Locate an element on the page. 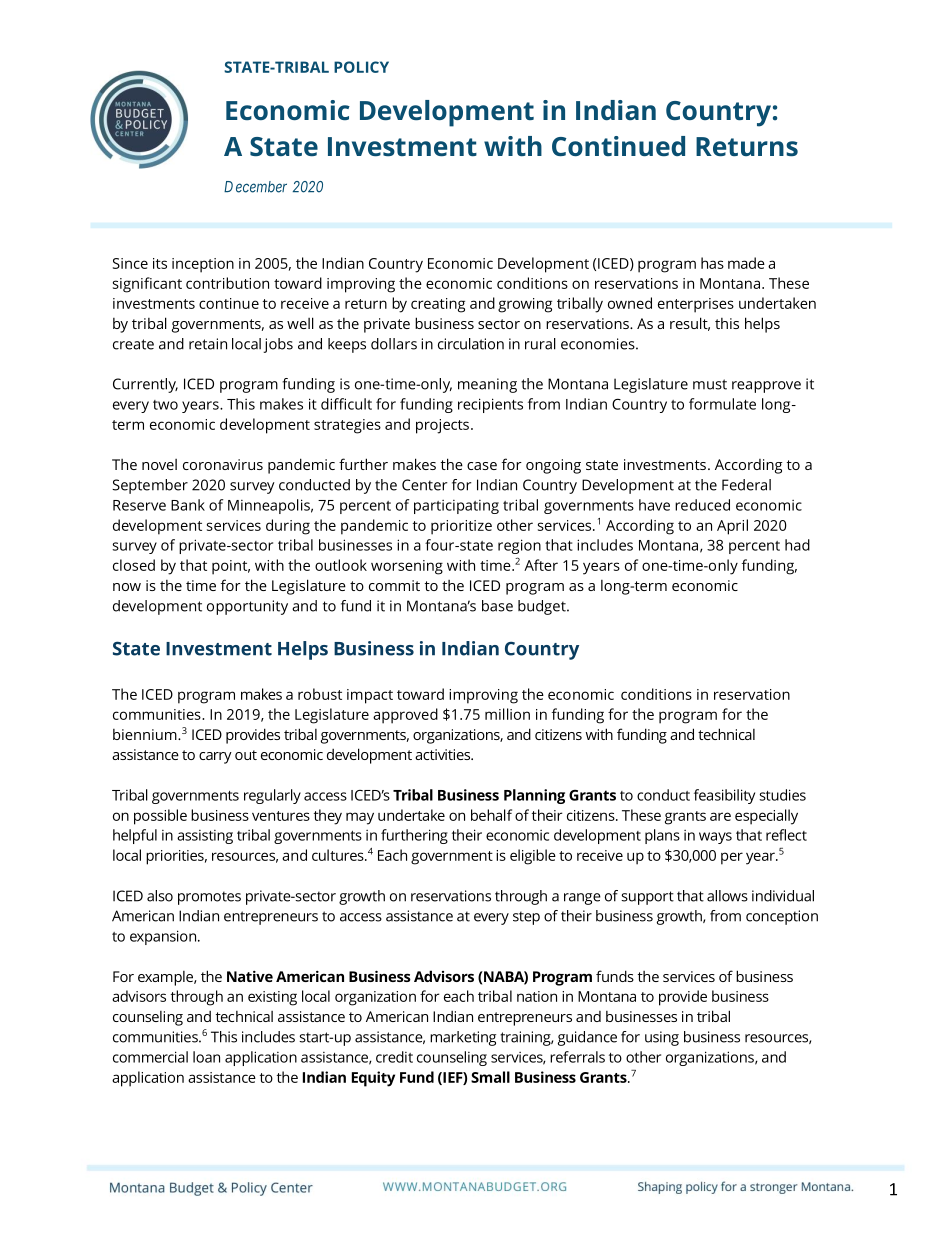 Image resolution: width=952 pixels, height=1233 pixels. December is located at coordinates (255, 187).
